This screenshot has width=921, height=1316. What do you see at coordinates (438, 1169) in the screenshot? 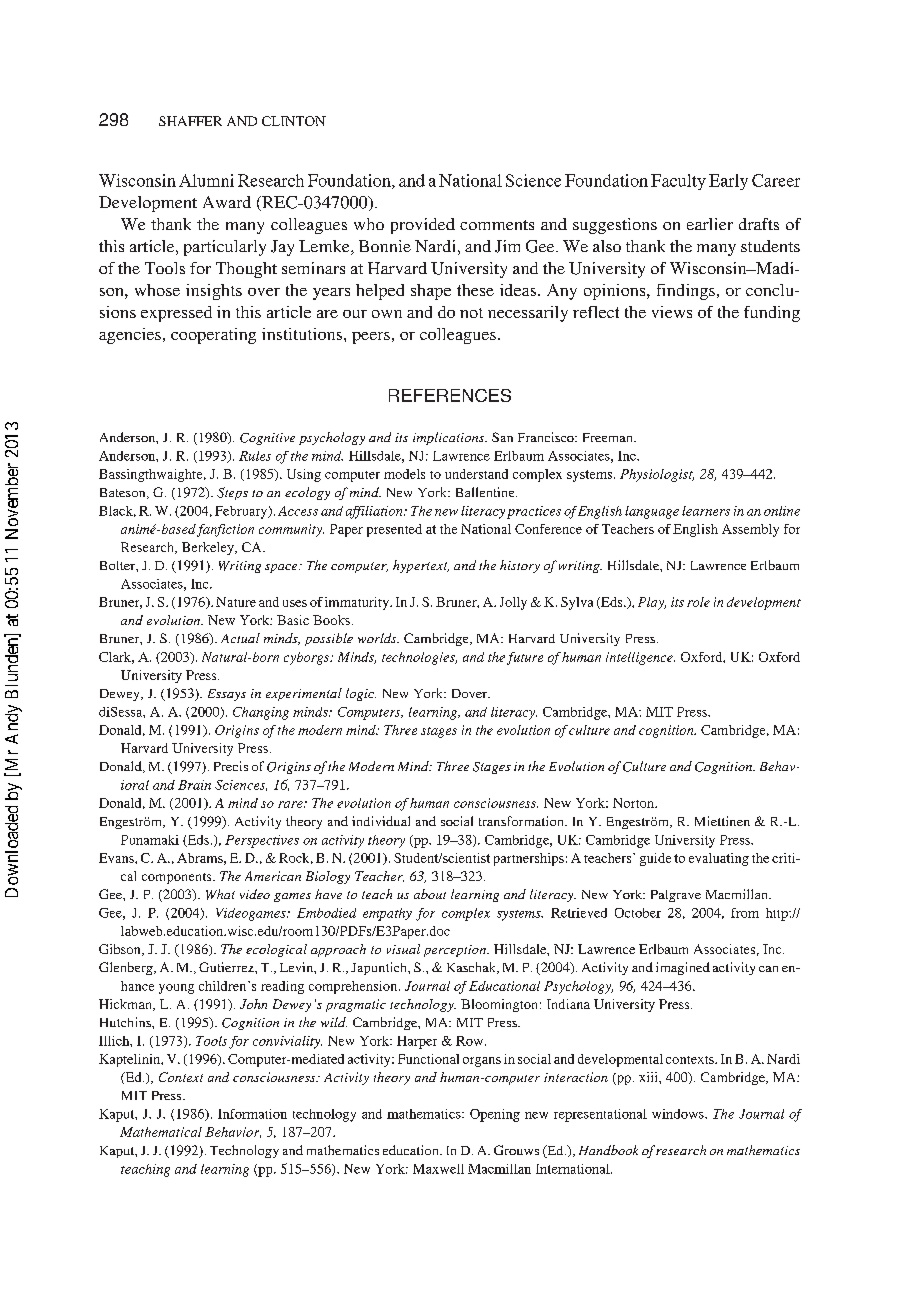
I see `Maxwell` at bounding box center [438, 1169].
